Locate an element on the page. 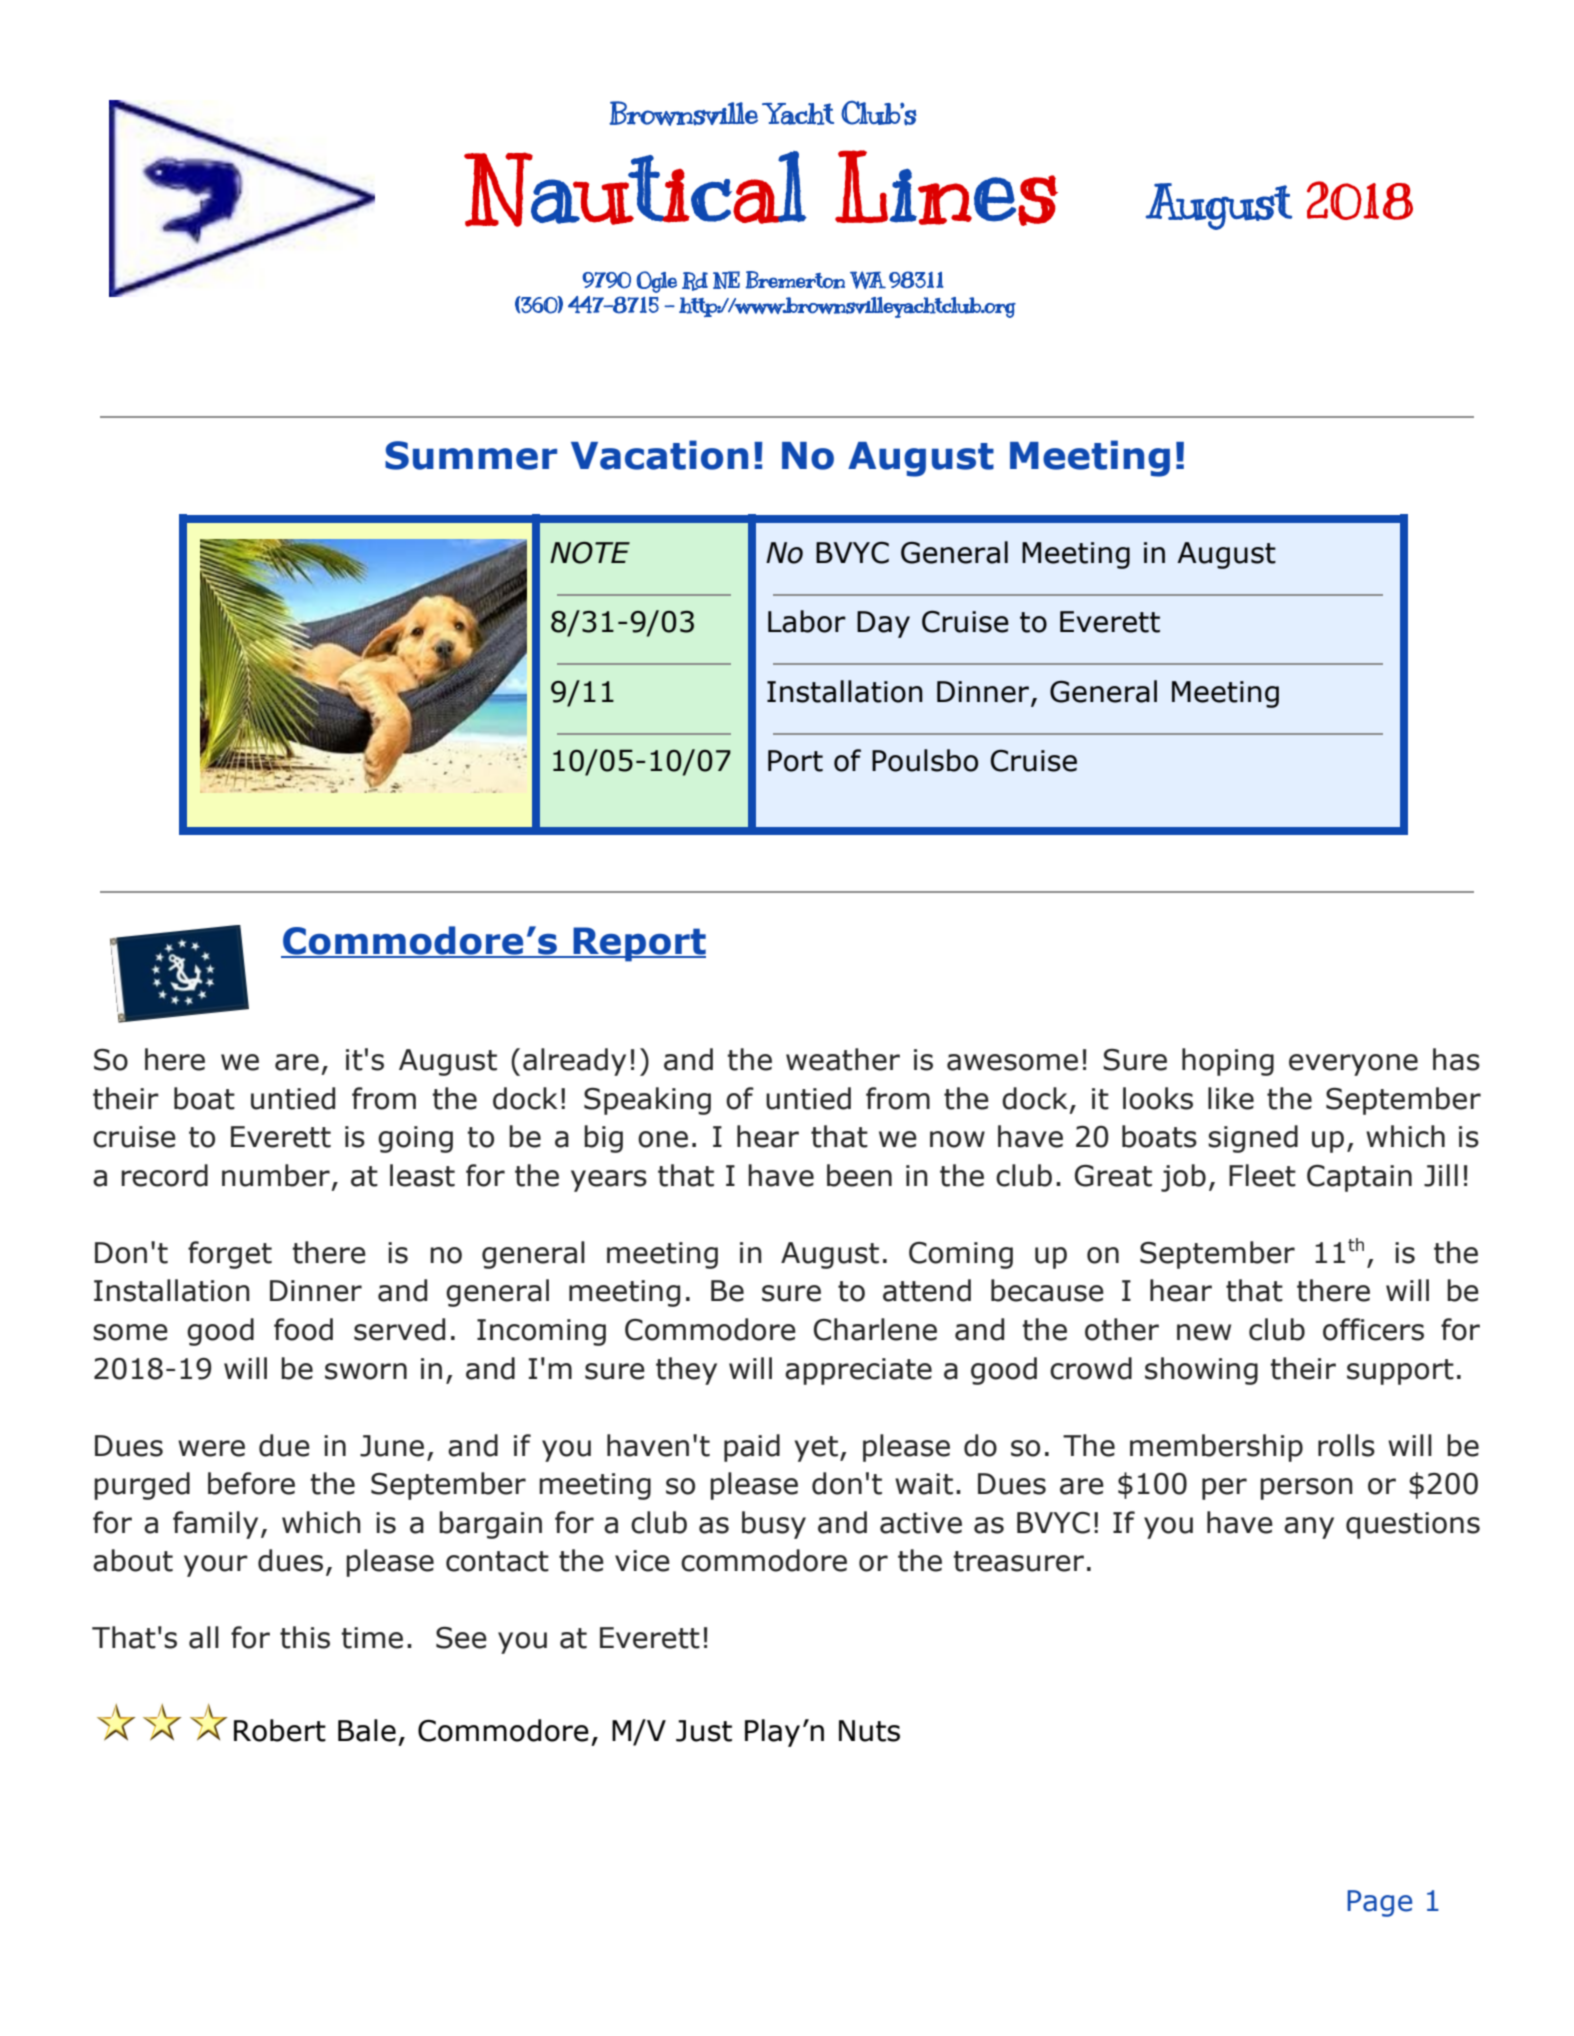 This document has height=2036, width=1574. appreciate is located at coordinates (858, 1371).
